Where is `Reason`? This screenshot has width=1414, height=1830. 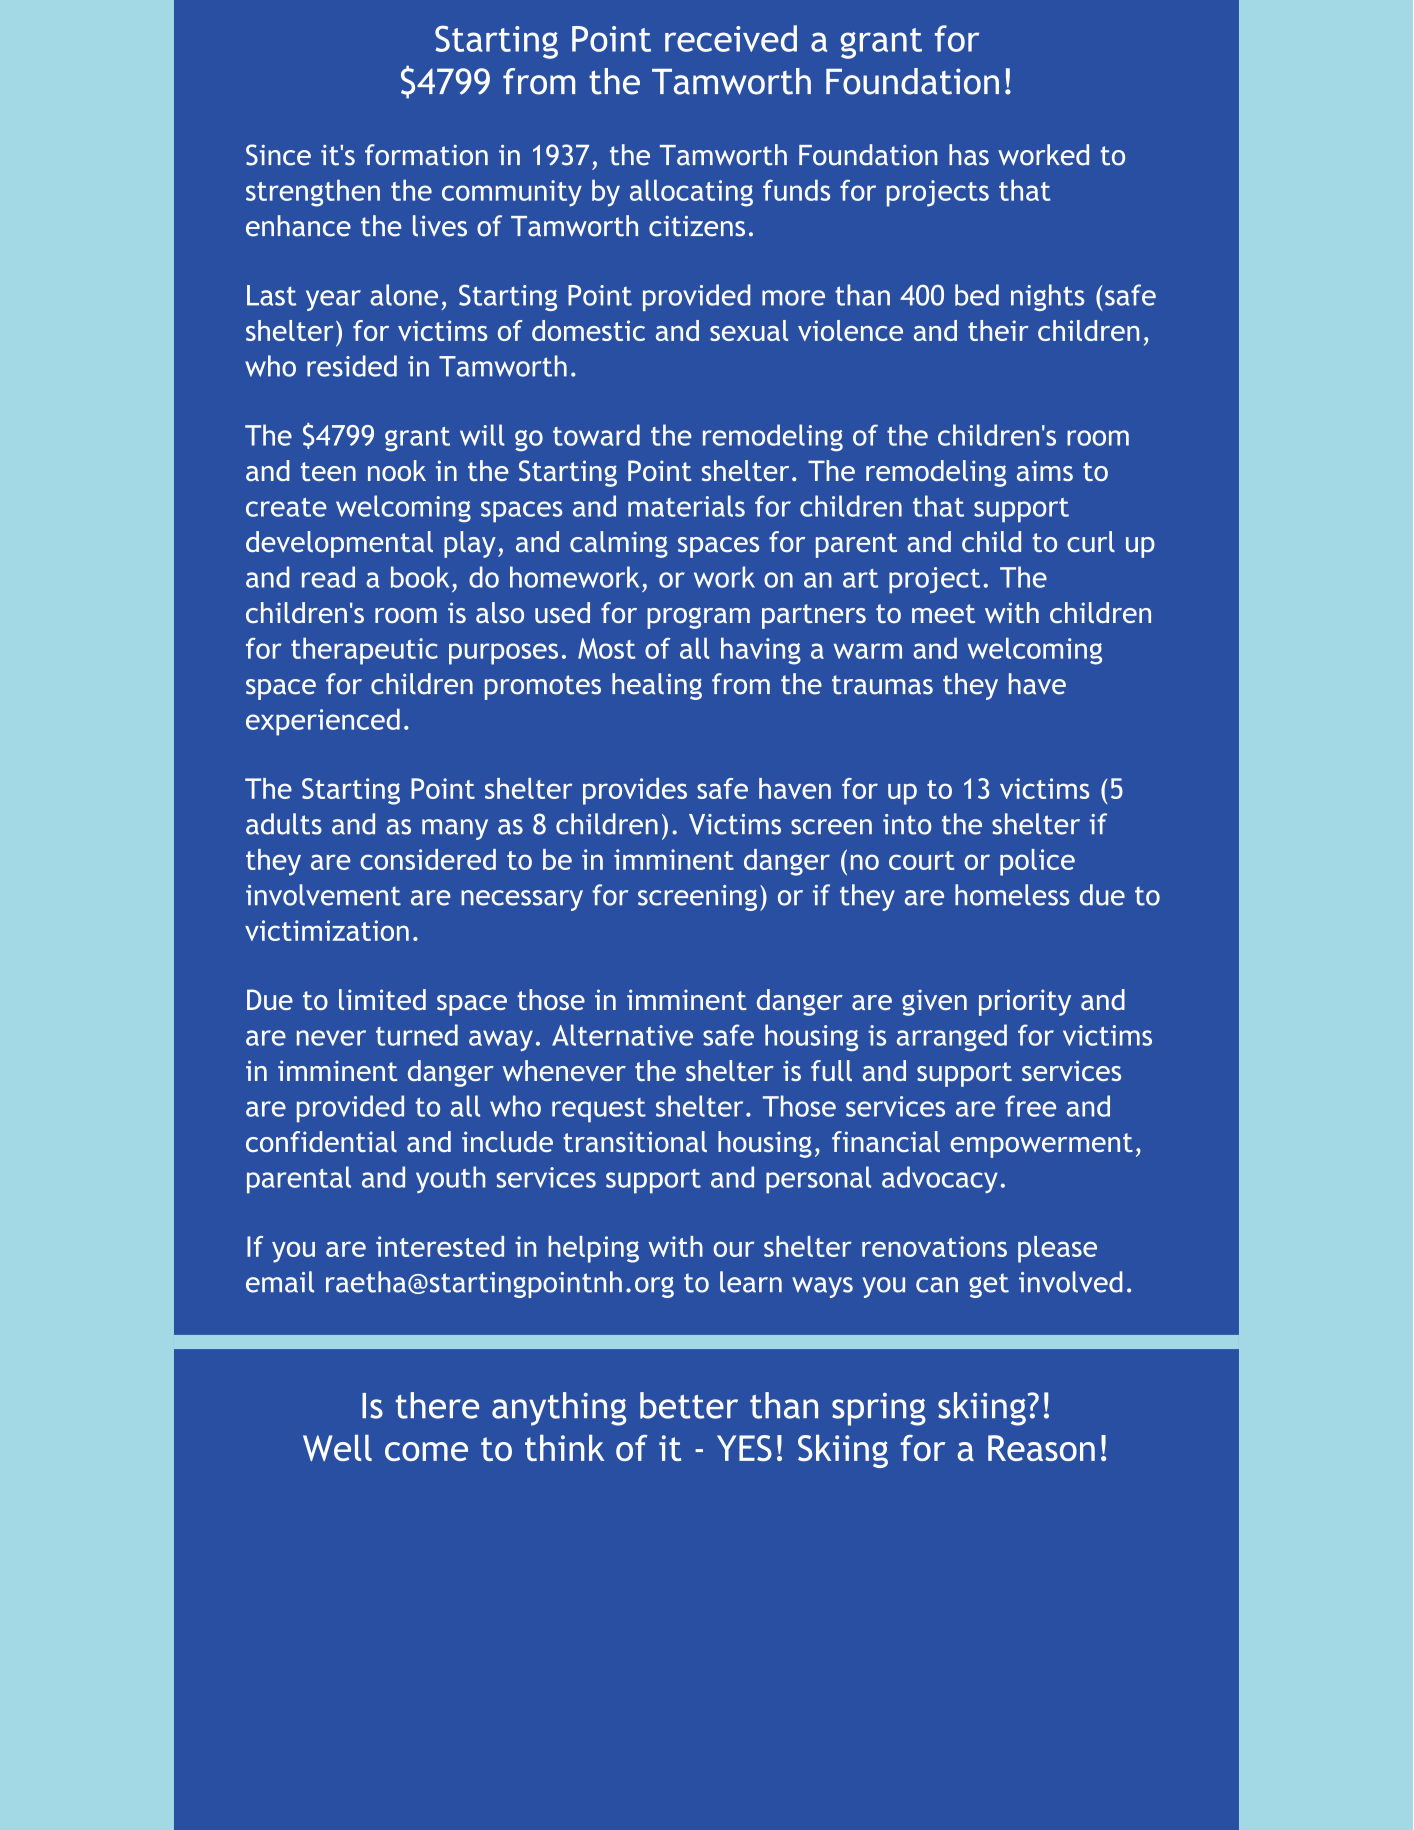
Reason is located at coordinates (1041, 1448).
